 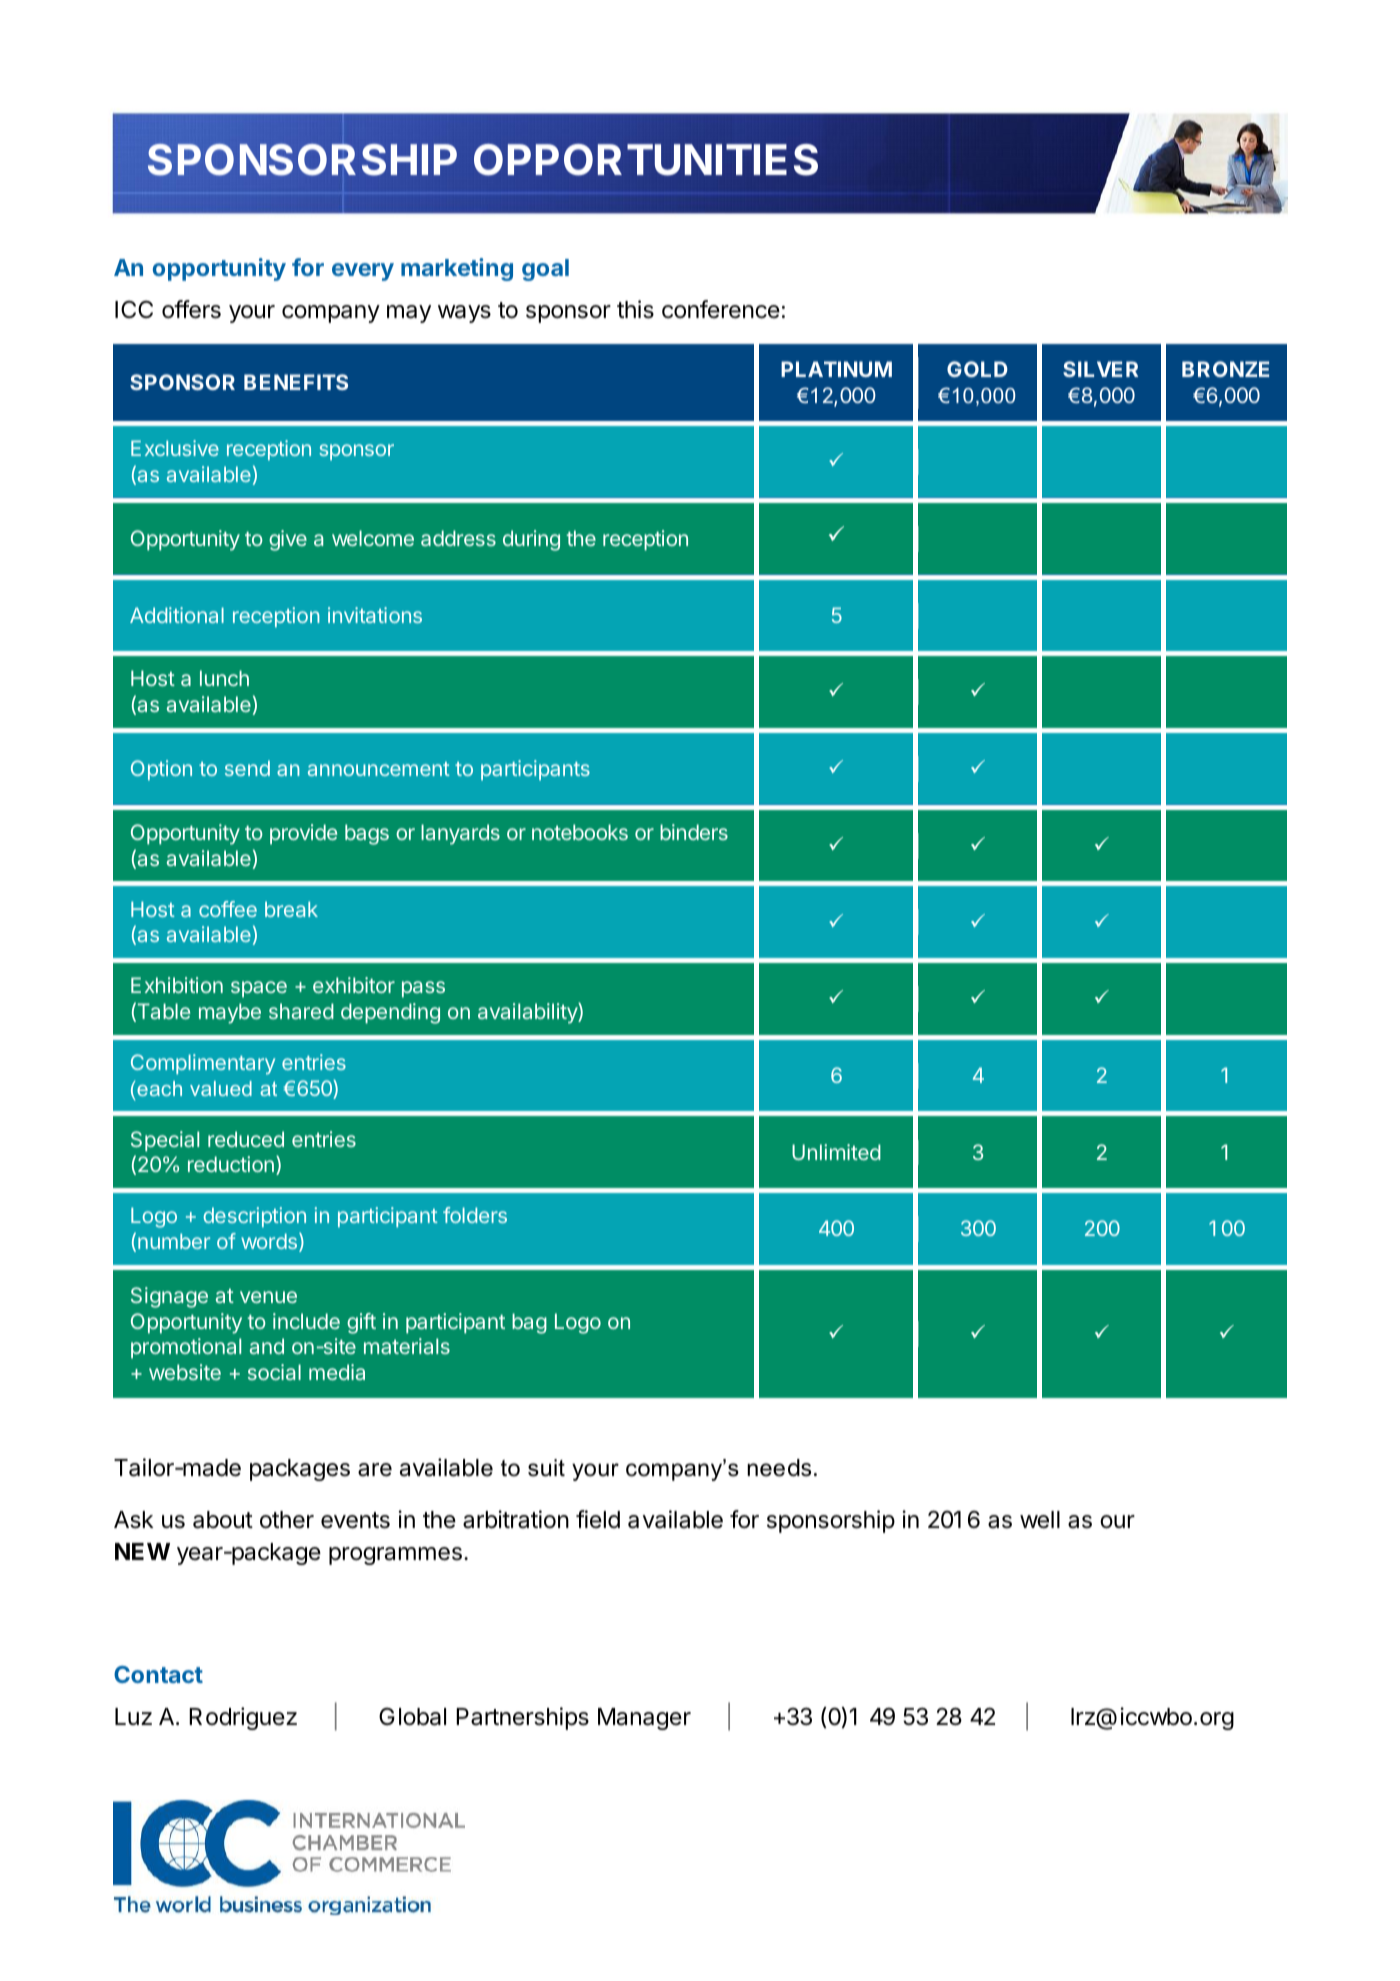 What do you see at coordinates (531, 540) in the document?
I see `during` at bounding box center [531, 540].
